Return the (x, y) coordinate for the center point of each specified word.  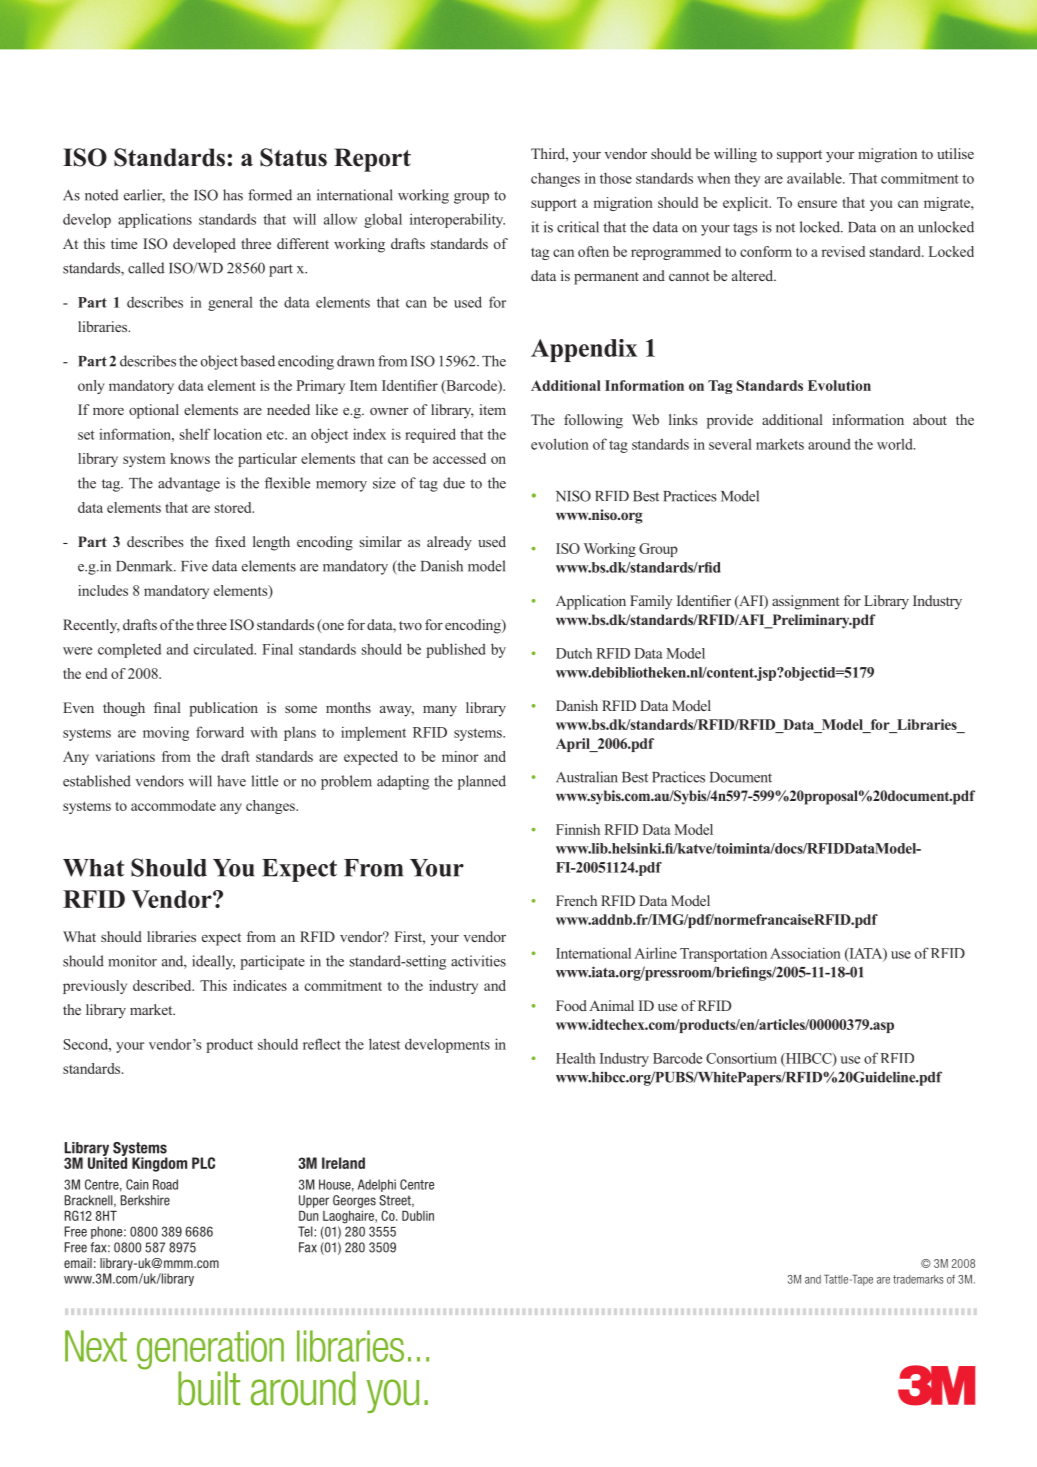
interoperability (457, 220)
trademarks (918, 1279)
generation (210, 1351)
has (233, 195)
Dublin (418, 1216)
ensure (817, 204)
